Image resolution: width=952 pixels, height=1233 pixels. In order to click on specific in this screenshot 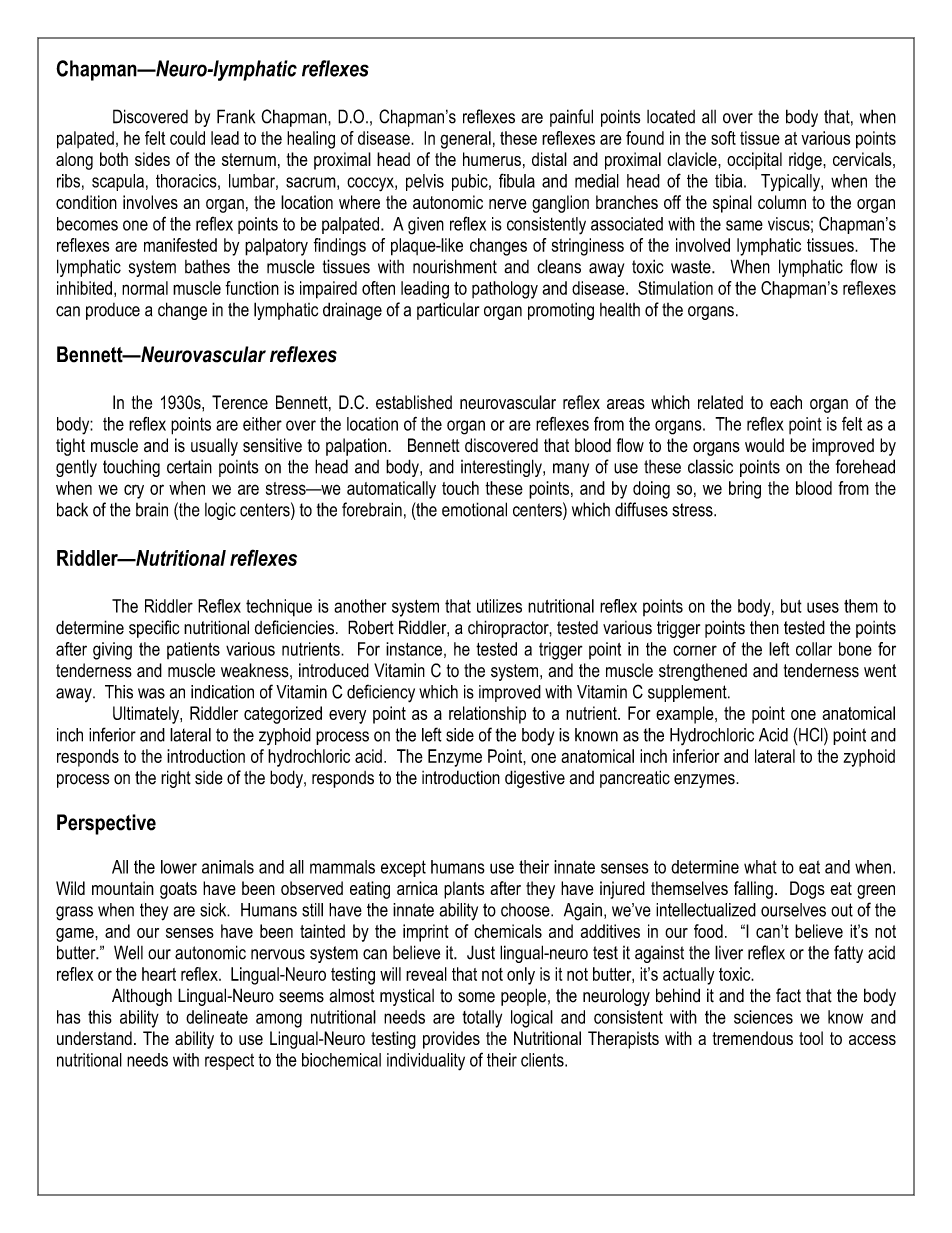, I will do `click(154, 629)`.
